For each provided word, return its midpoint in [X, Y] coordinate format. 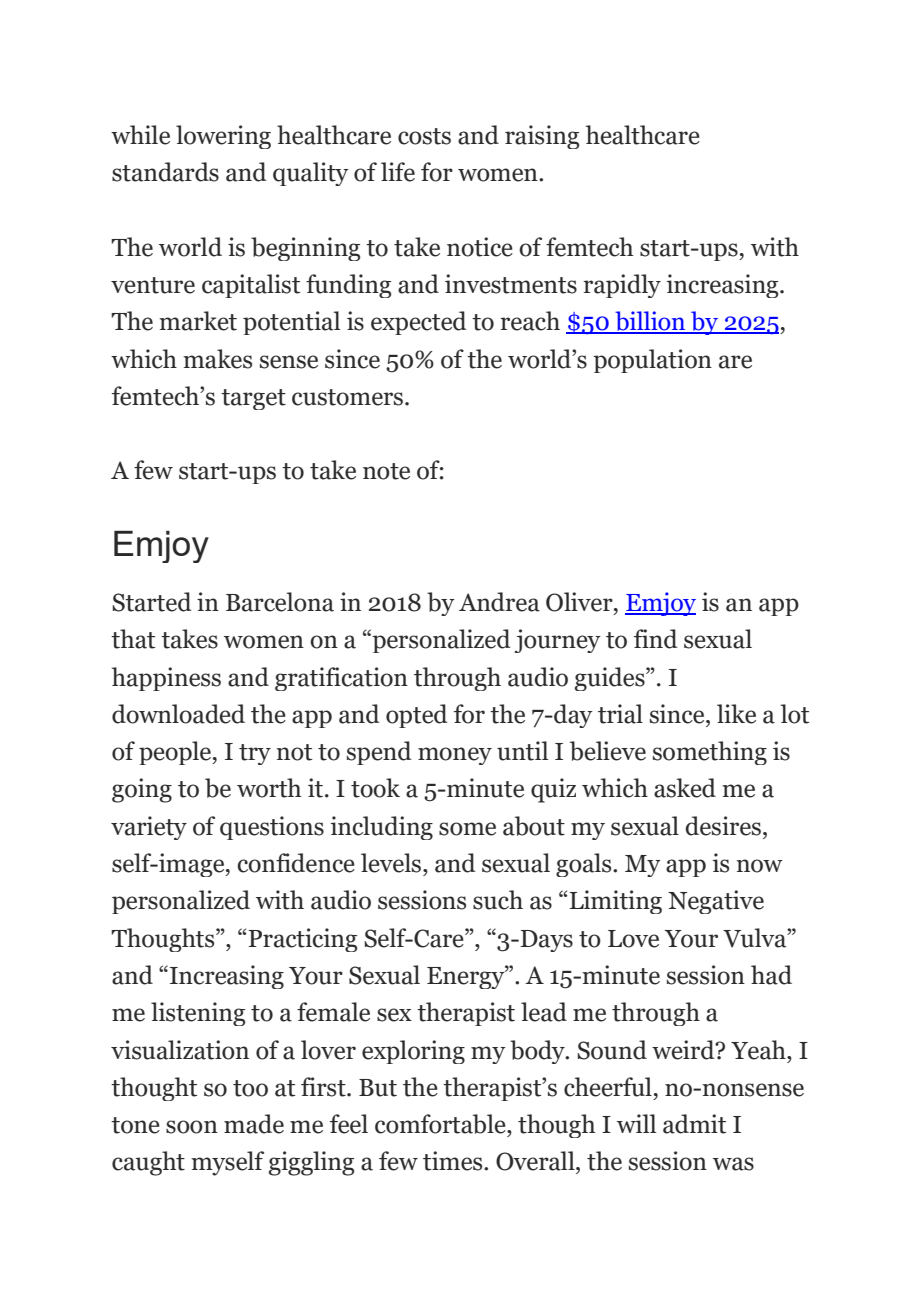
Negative [716, 902]
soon [192, 1127]
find [655, 639]
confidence [296, 863]
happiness [166, 679]
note [386, 471]
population [652, 361]
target [253, 399]
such [498, 900]
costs [424, 136]
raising [542, 137]
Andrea [499, 602]
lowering [223, 137]
